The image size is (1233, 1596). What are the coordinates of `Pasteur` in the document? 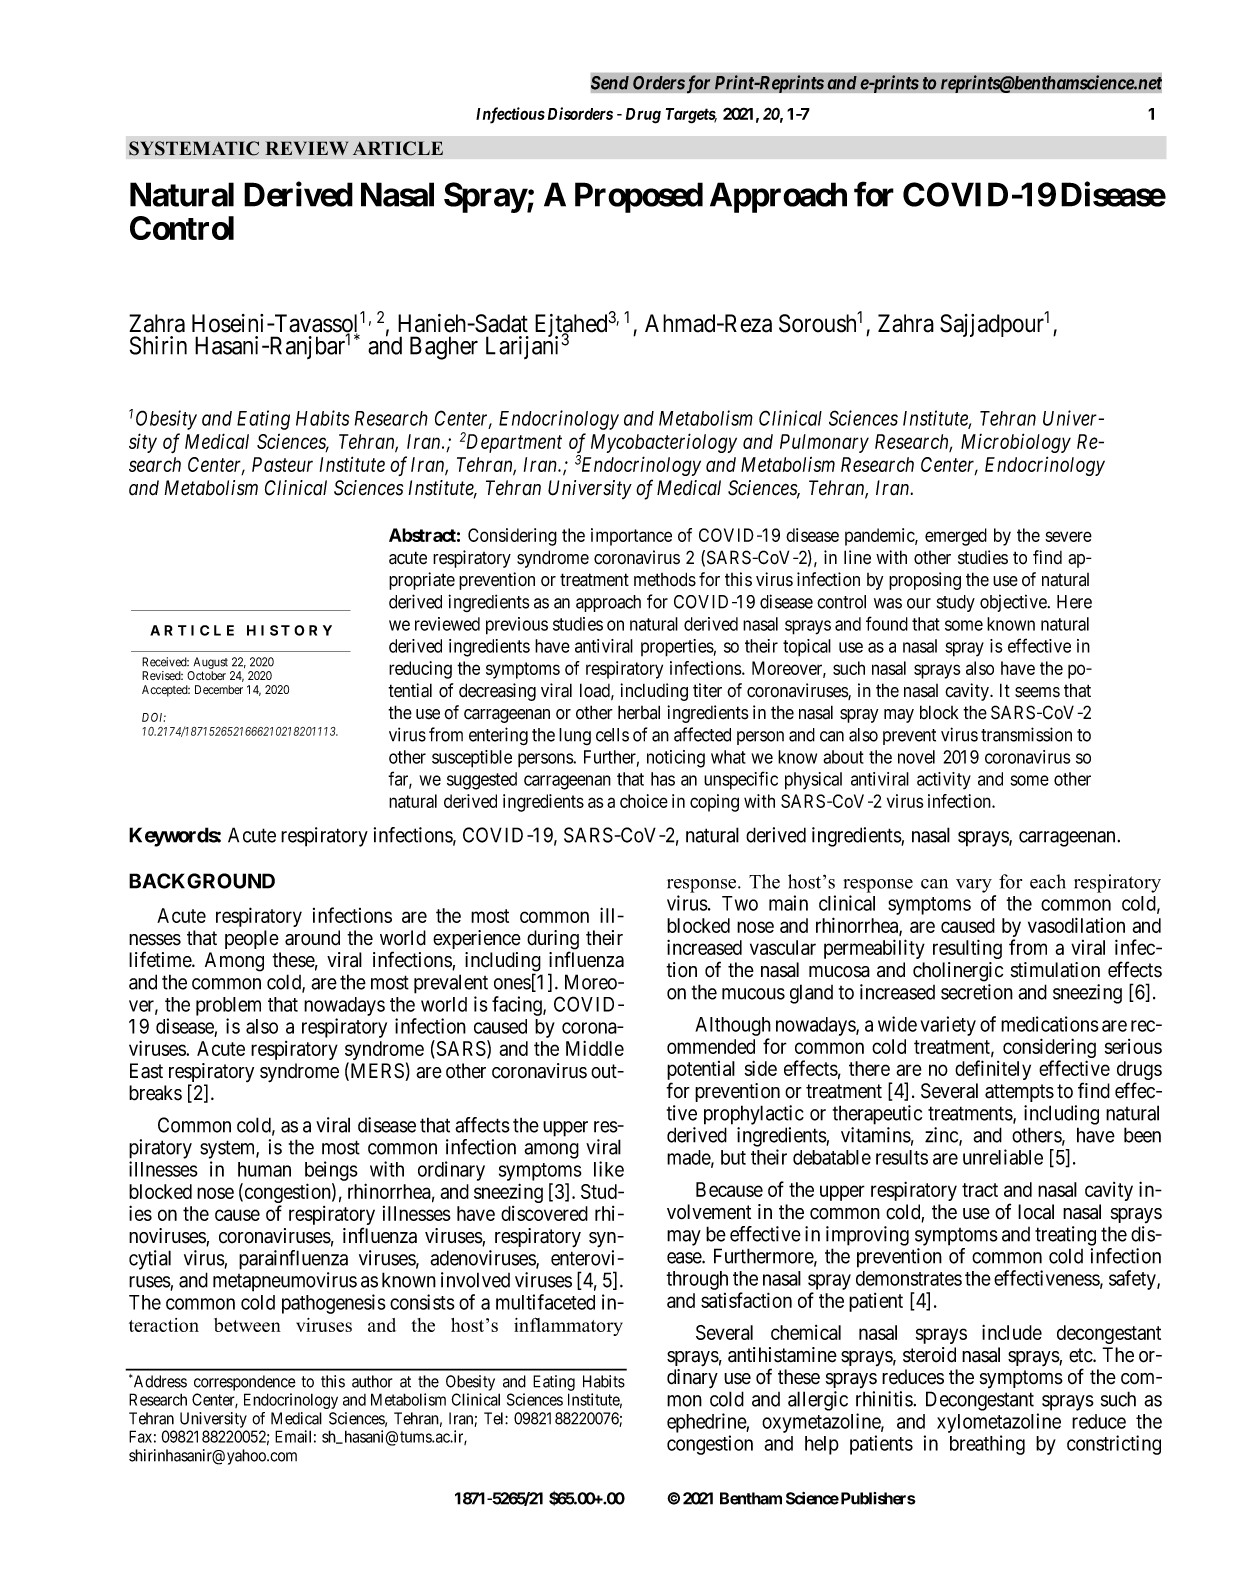 It's located at (282, 464).
